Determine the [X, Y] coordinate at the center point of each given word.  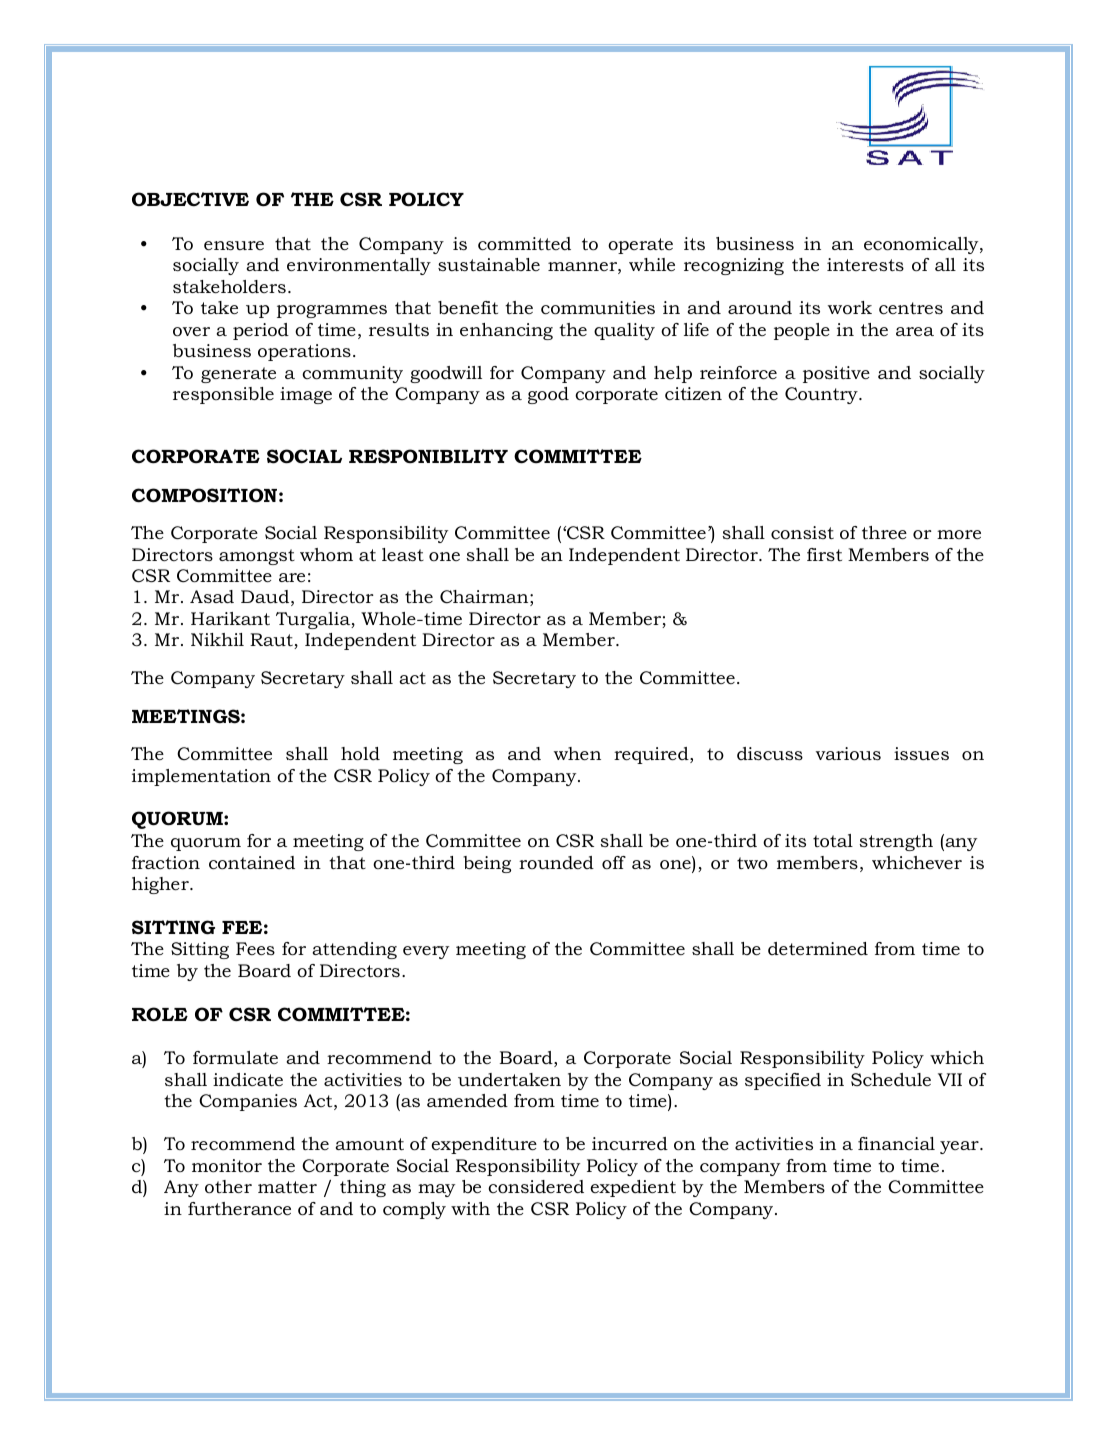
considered [536, 1187]
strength [896, 842]
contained [252, 862]
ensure [234, 245]
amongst [257, 557]
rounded [556, 863]
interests [865, 264]
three [884, 532]
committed [524, 244]
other [228, 1186]
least [403, 554]
